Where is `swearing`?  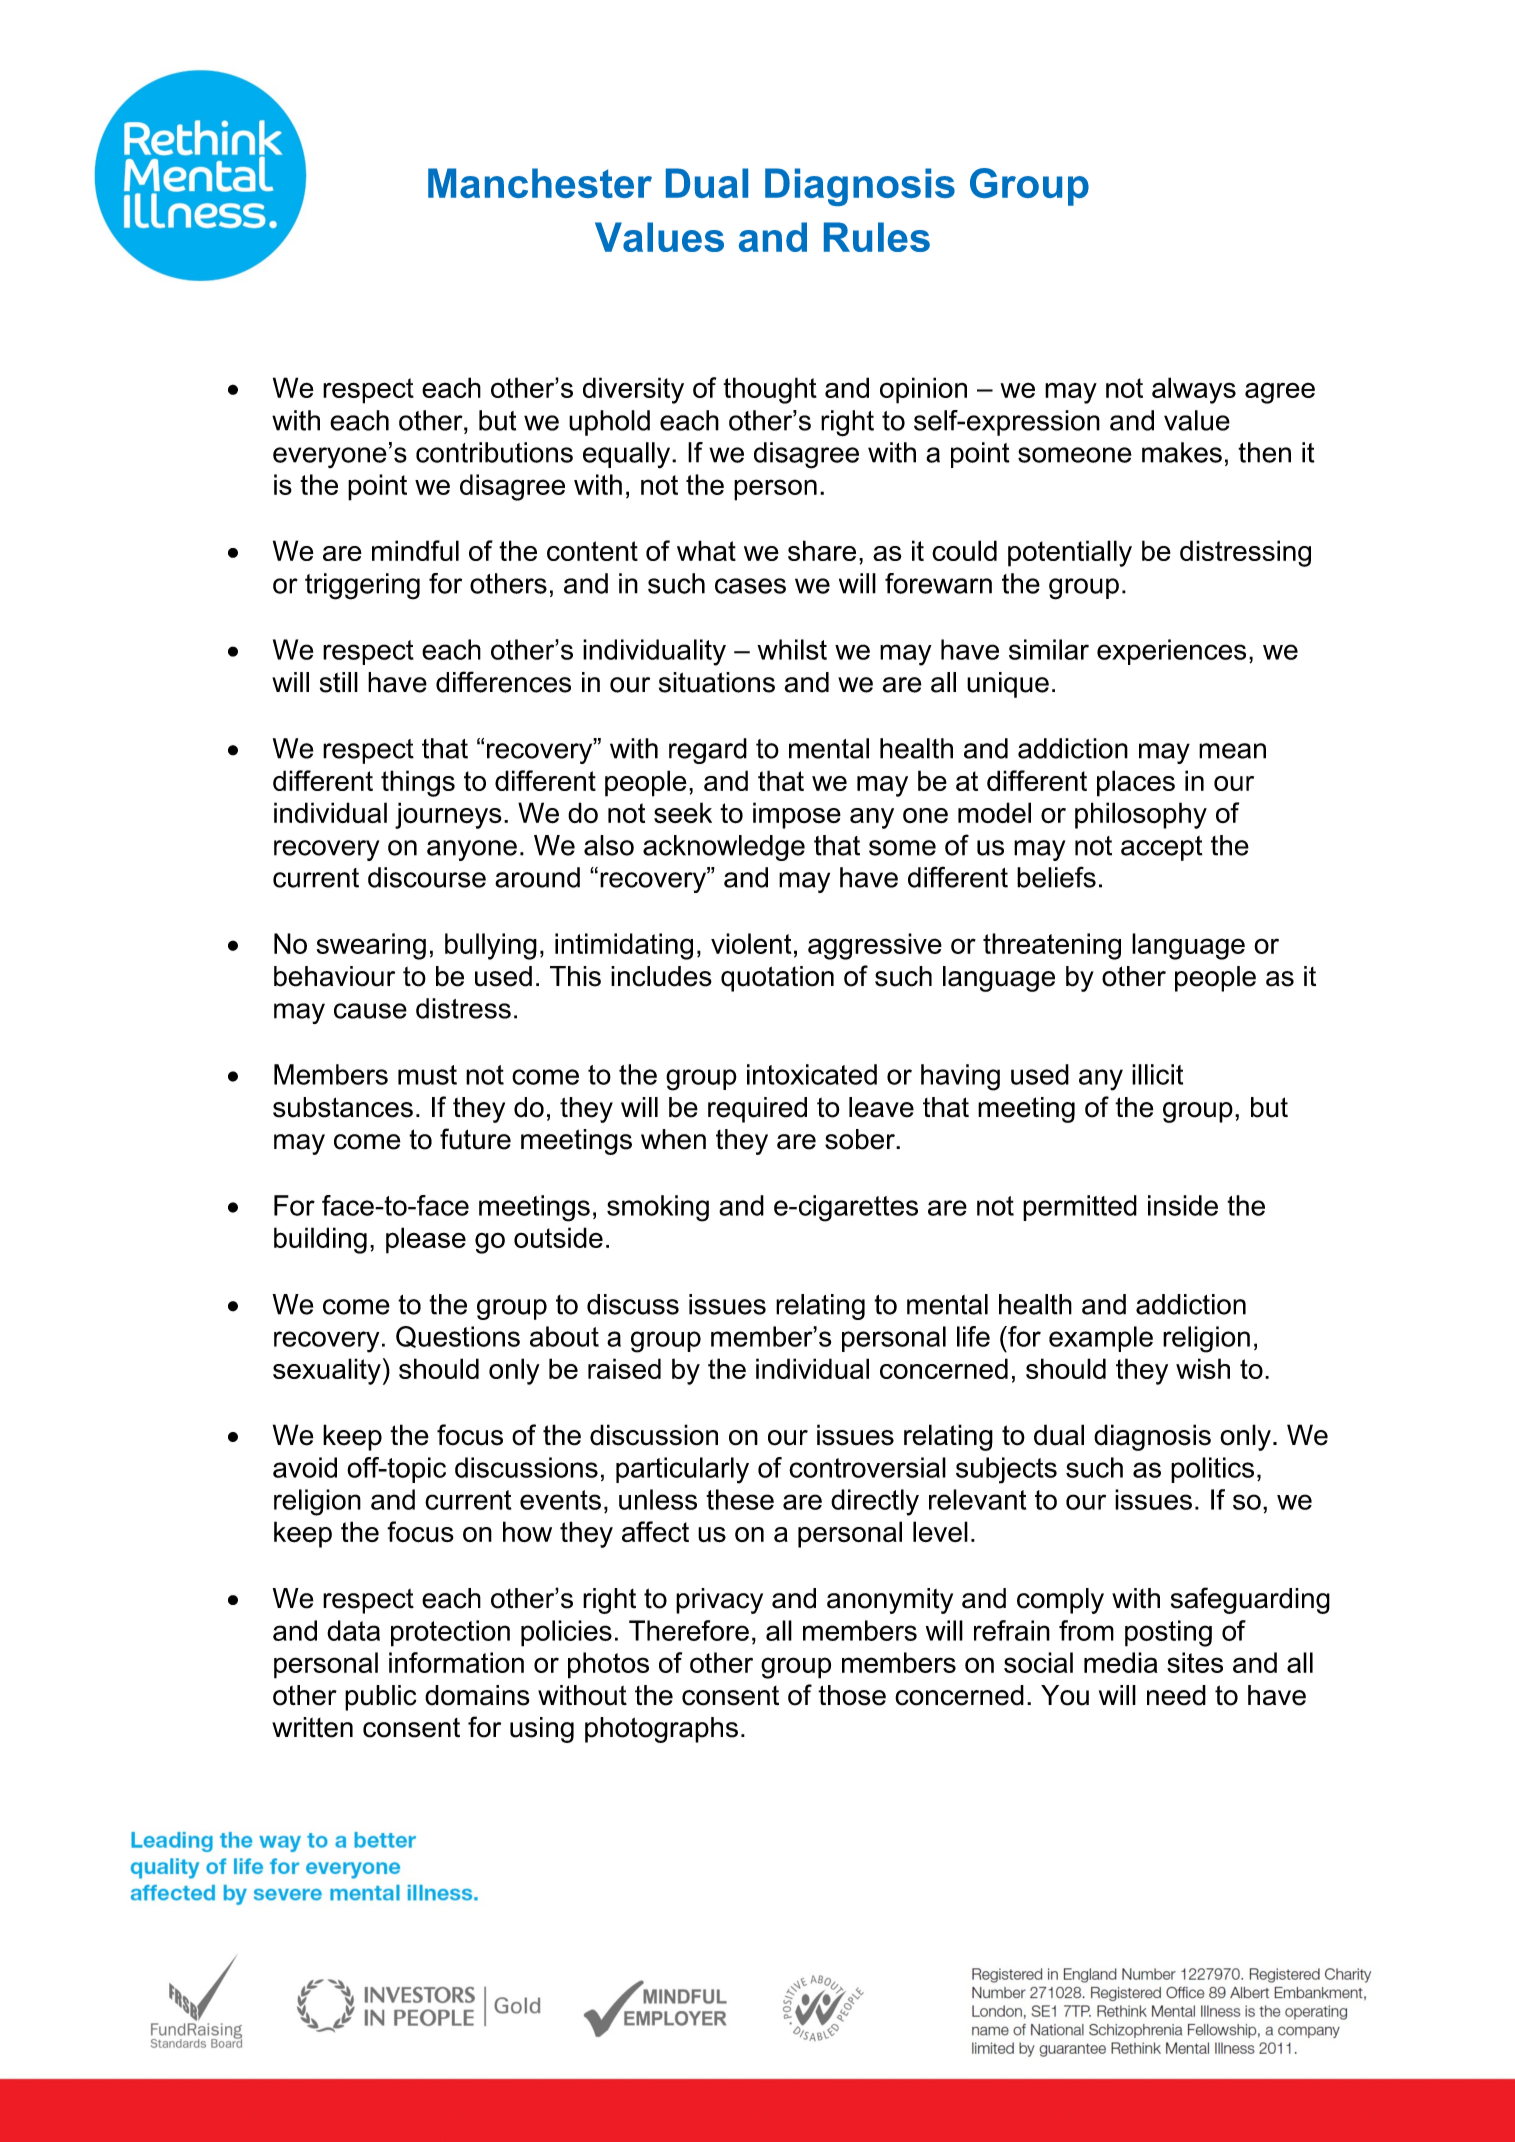
swearing is located at coordinates (371, 946).
